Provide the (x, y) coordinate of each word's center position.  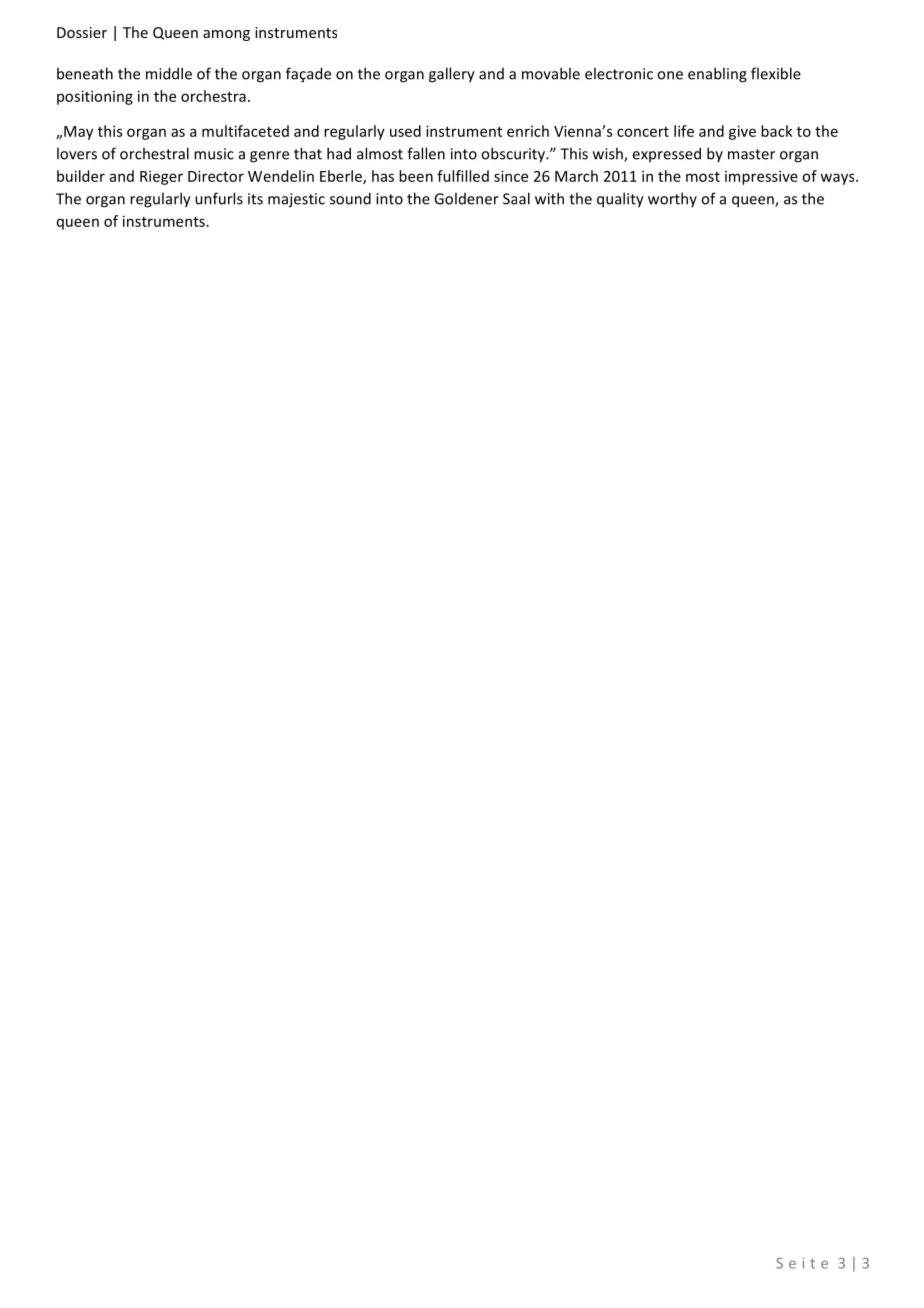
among (226, 35)
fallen (426, 153)
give (742, 132)
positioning (95, 97)
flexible (776, 73)
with (549, 198)
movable (551, 73)
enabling (717, 75)
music (214, 154)
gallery (452, 75)
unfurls (219, 198)
